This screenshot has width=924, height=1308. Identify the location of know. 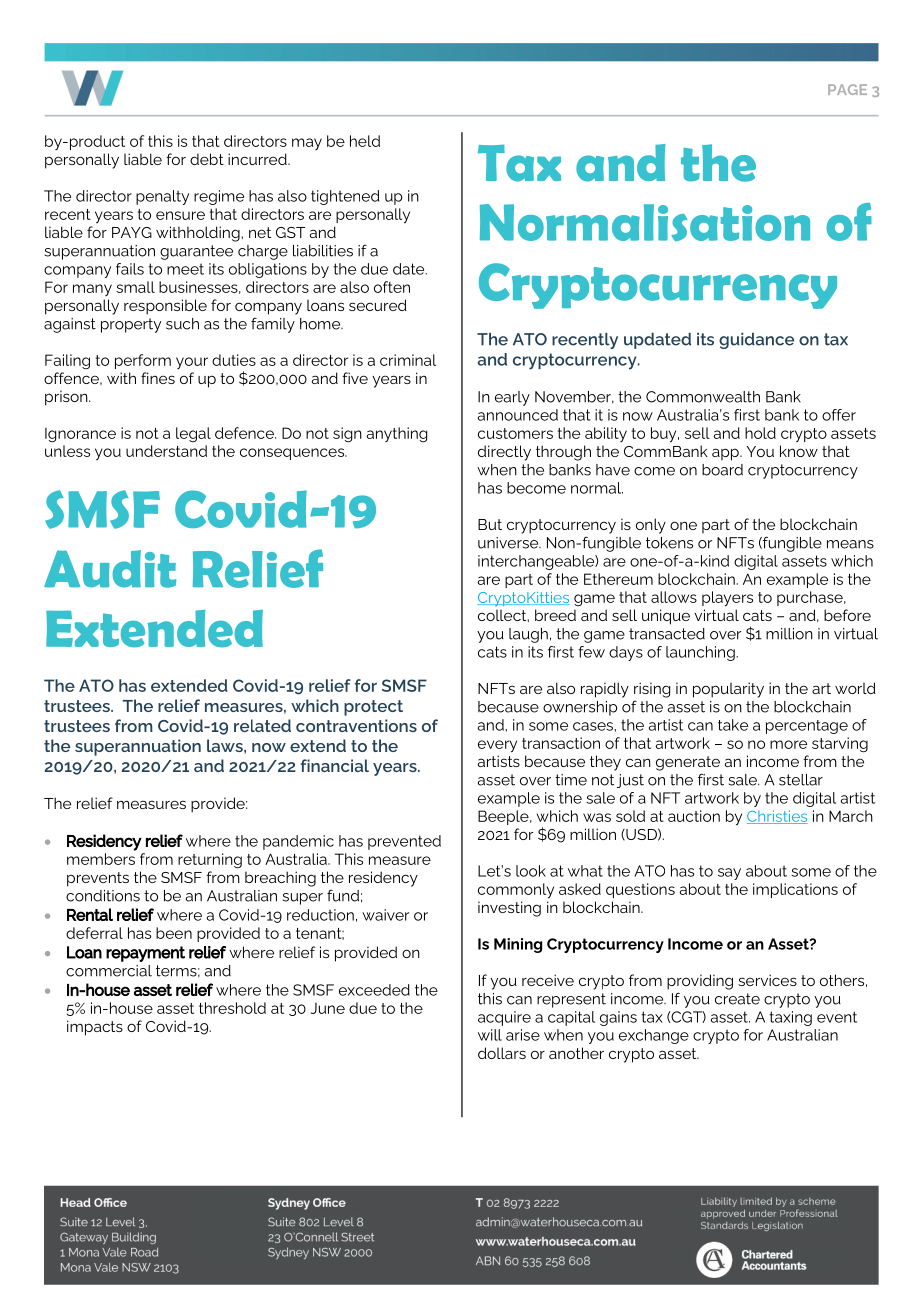
(799, 451).
